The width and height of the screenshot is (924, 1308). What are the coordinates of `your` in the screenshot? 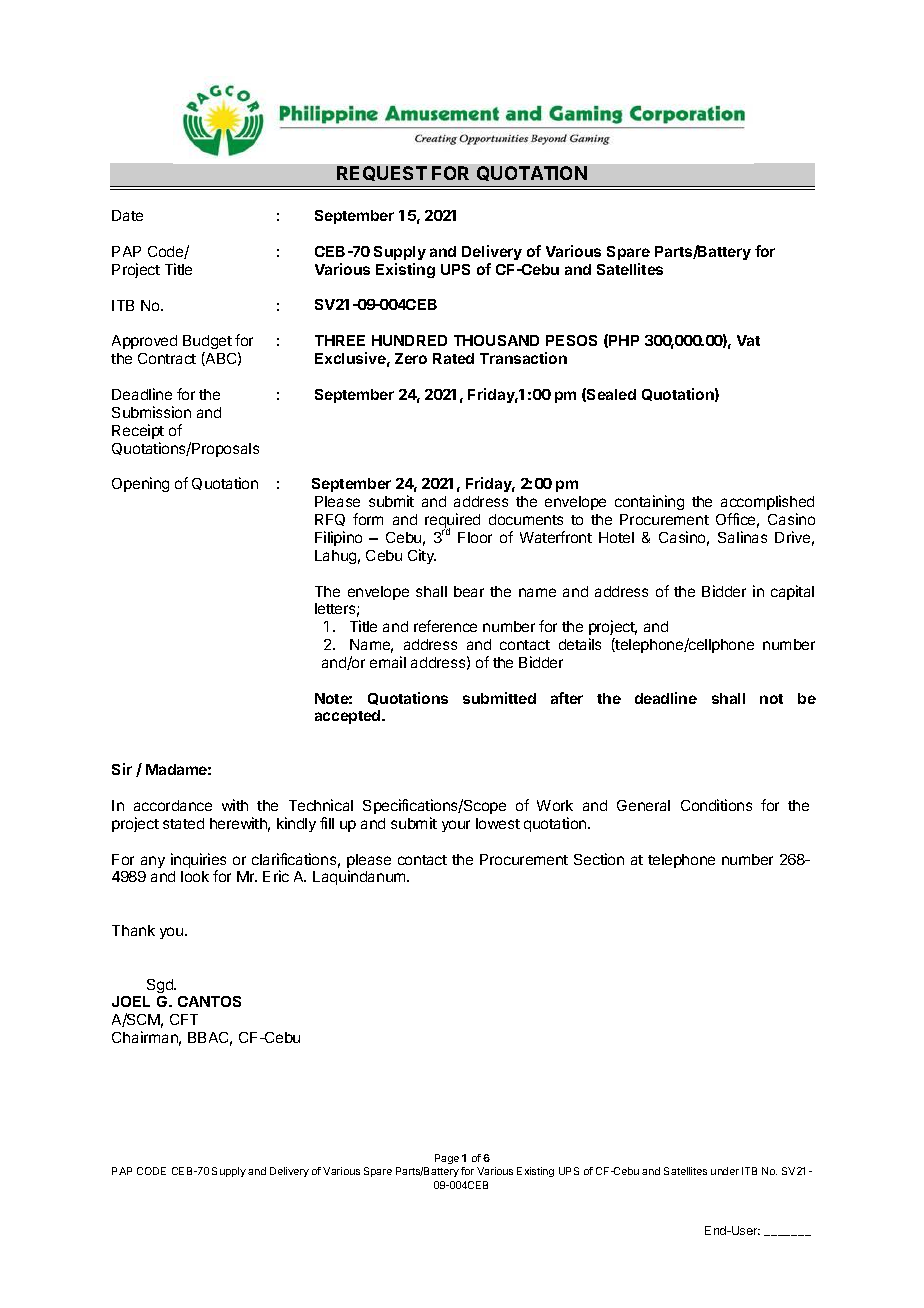 It's located at (456, 826).
